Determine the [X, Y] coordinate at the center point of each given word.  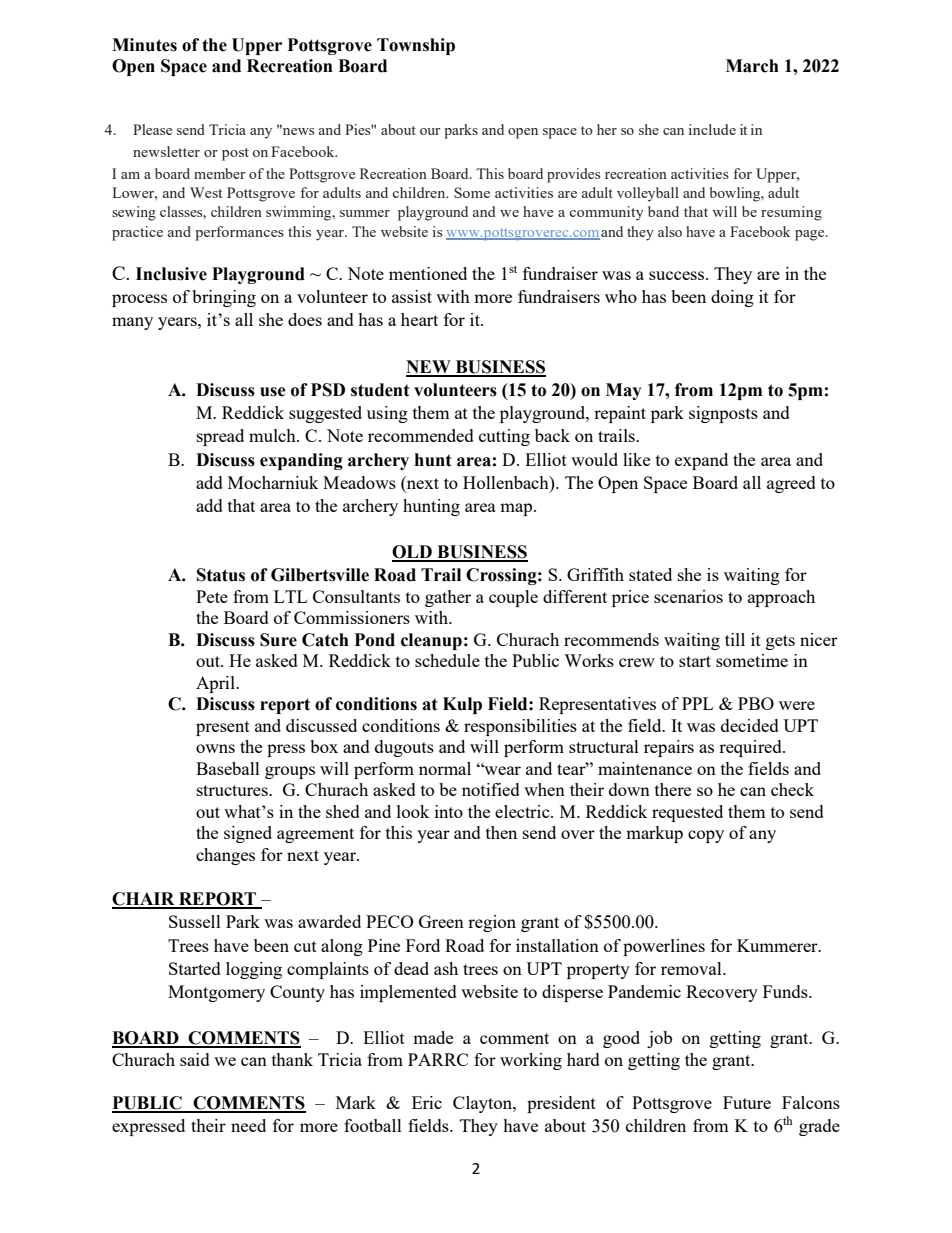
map [517, 509]
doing [732, 298]
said [195, 1059]
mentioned [428, 273]
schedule [447, 660]
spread [220, 437]
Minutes [144, 45]
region [492, 923]
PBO [756, 703]
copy [706, 836]
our [430, 131]
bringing [224, 298]
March [752, 66]
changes [225, 856]
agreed [791, 484]
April [216, 684]
